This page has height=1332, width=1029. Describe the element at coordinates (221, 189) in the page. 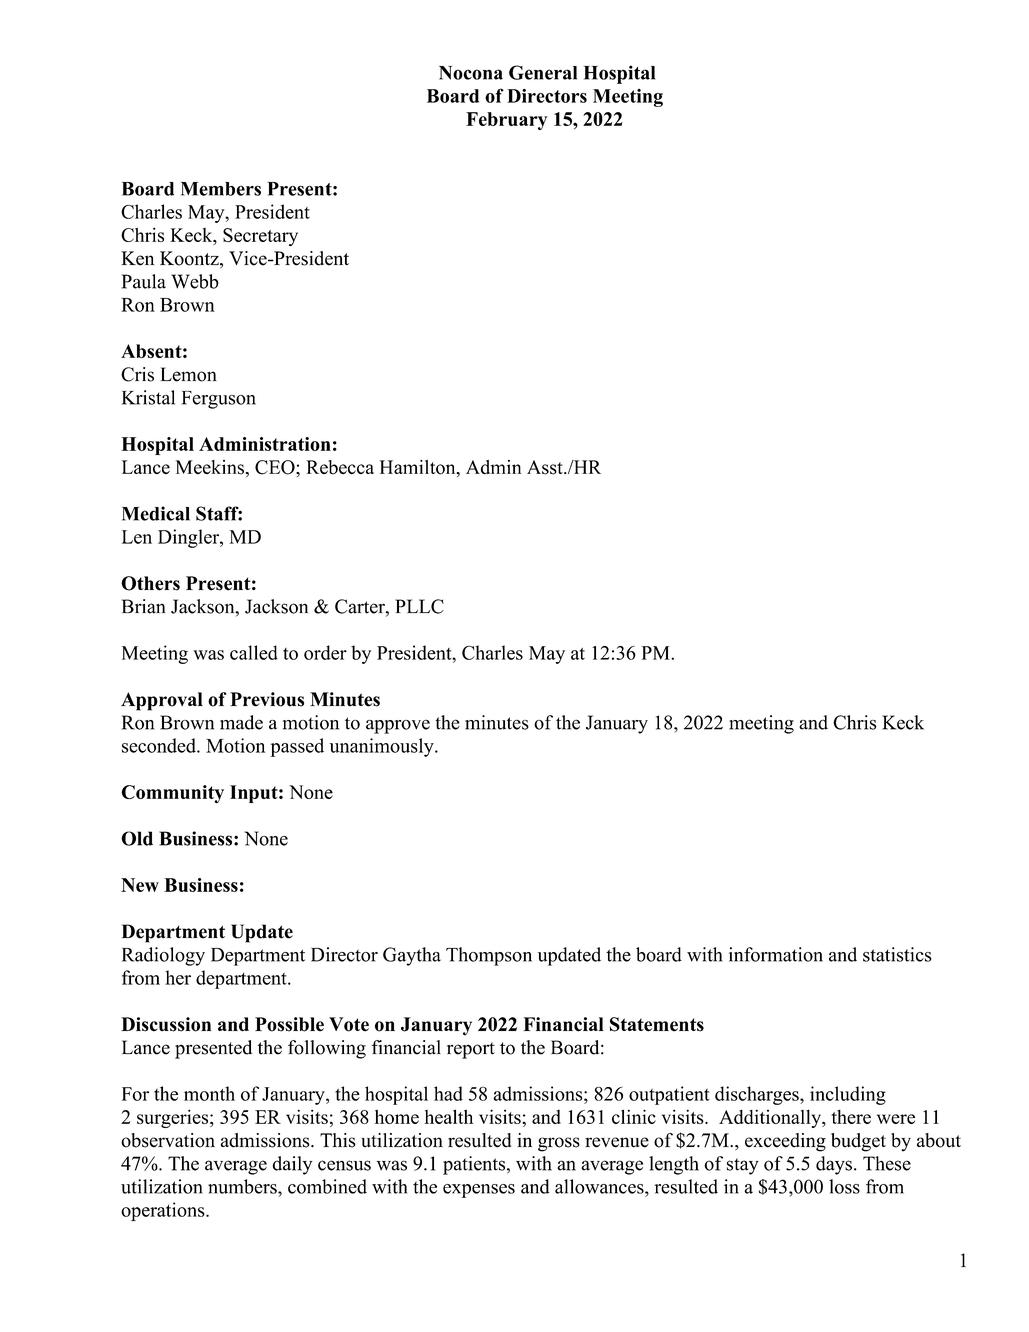

I see `Members` at that location.
